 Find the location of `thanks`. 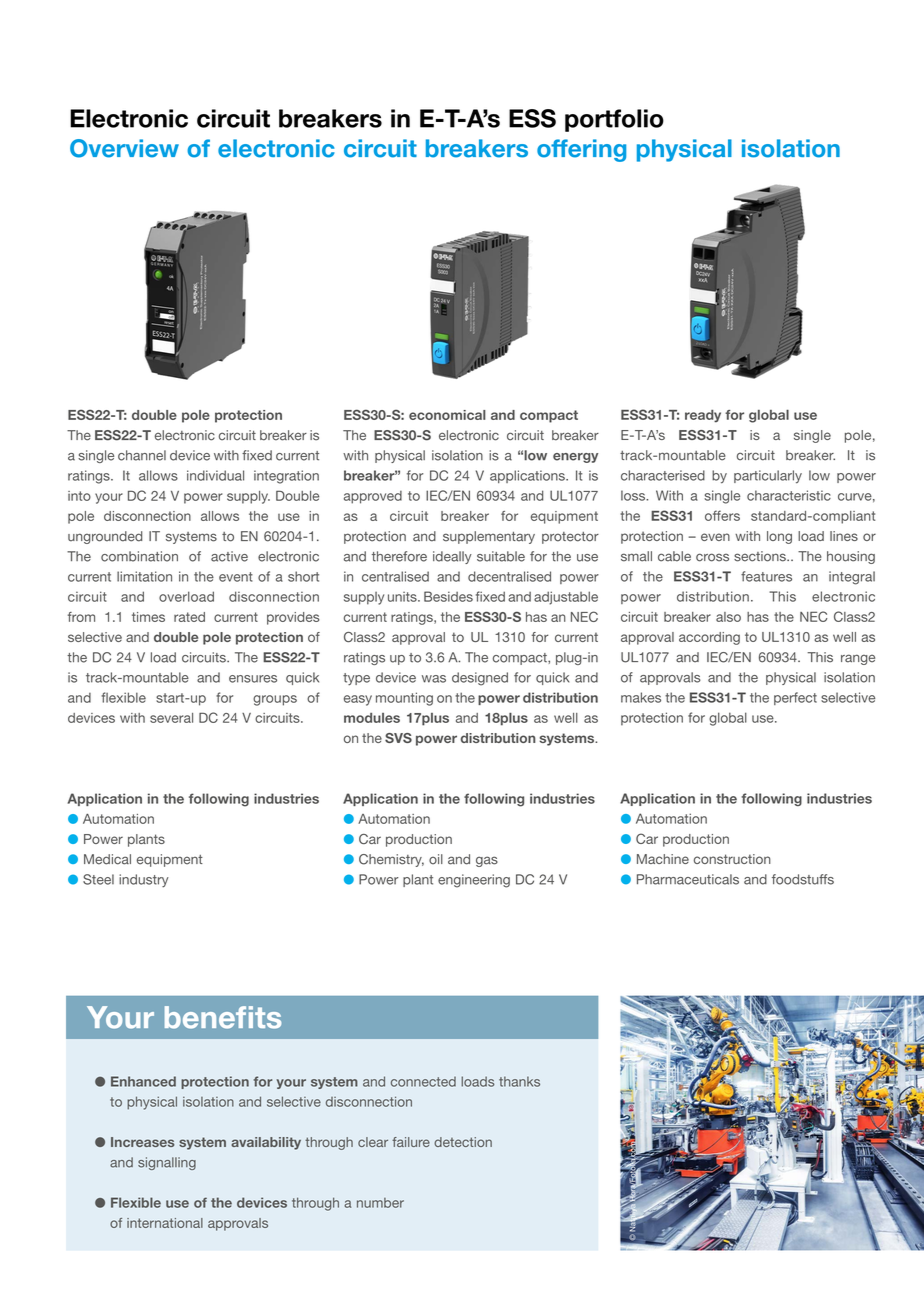

thanks is located at coordinates (519, 1081).
